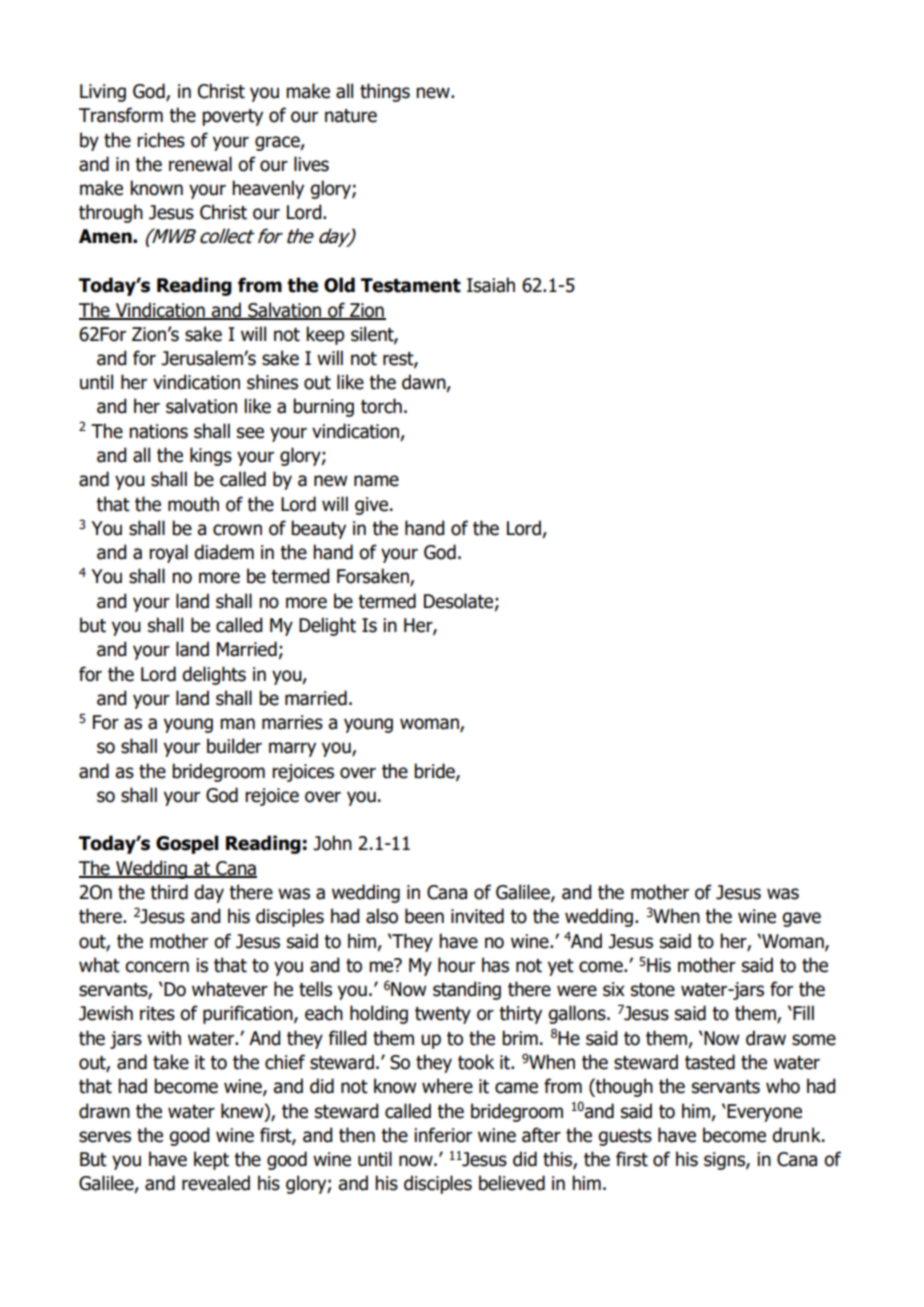 This screenshot has width=924, height=1307. What do you see at coordinates (376, 481) in the screenshot?
I see `name` at bounding box center [376, 481].
